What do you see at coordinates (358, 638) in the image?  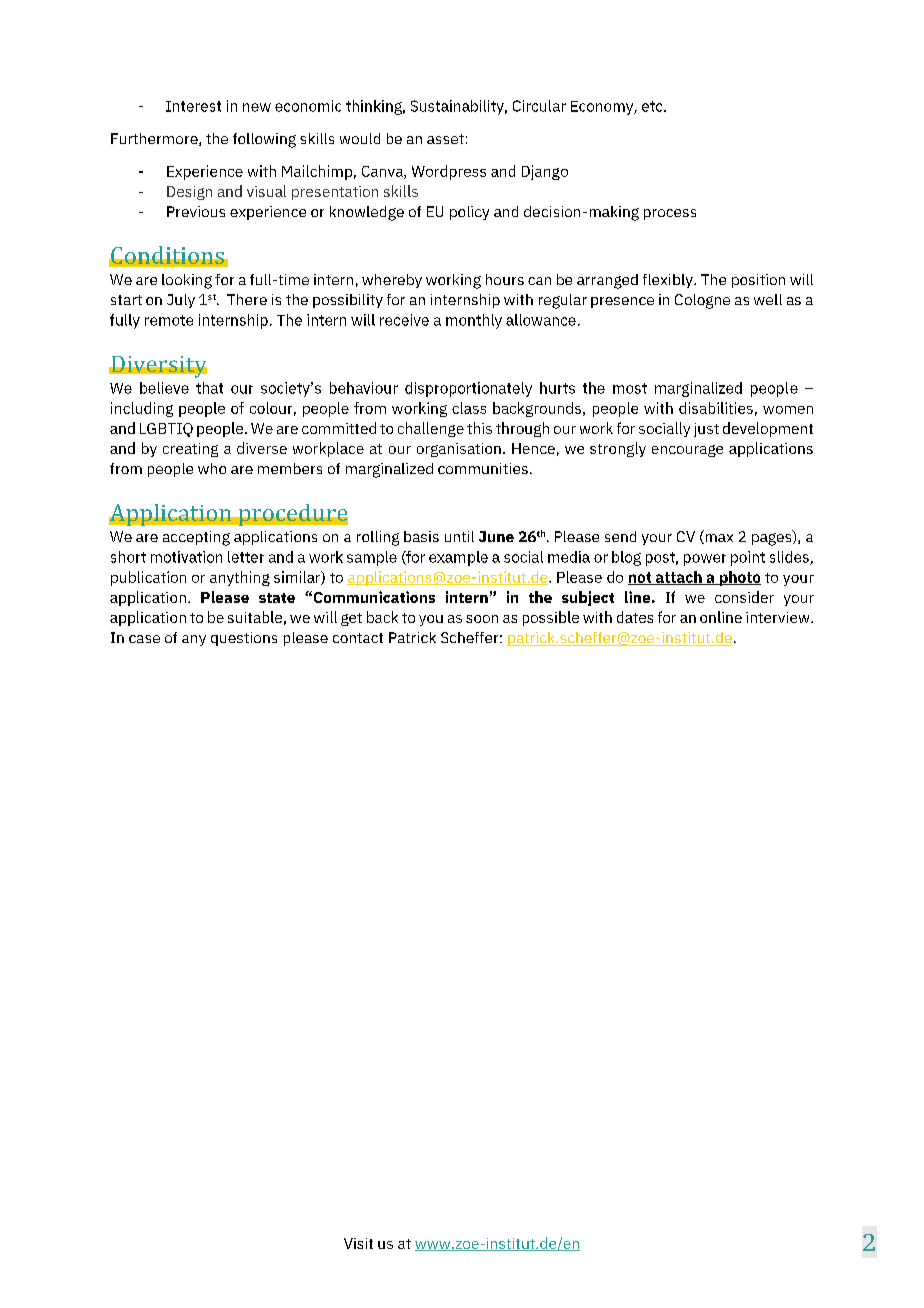 I see `contact` at bounding box center [358, 638].
